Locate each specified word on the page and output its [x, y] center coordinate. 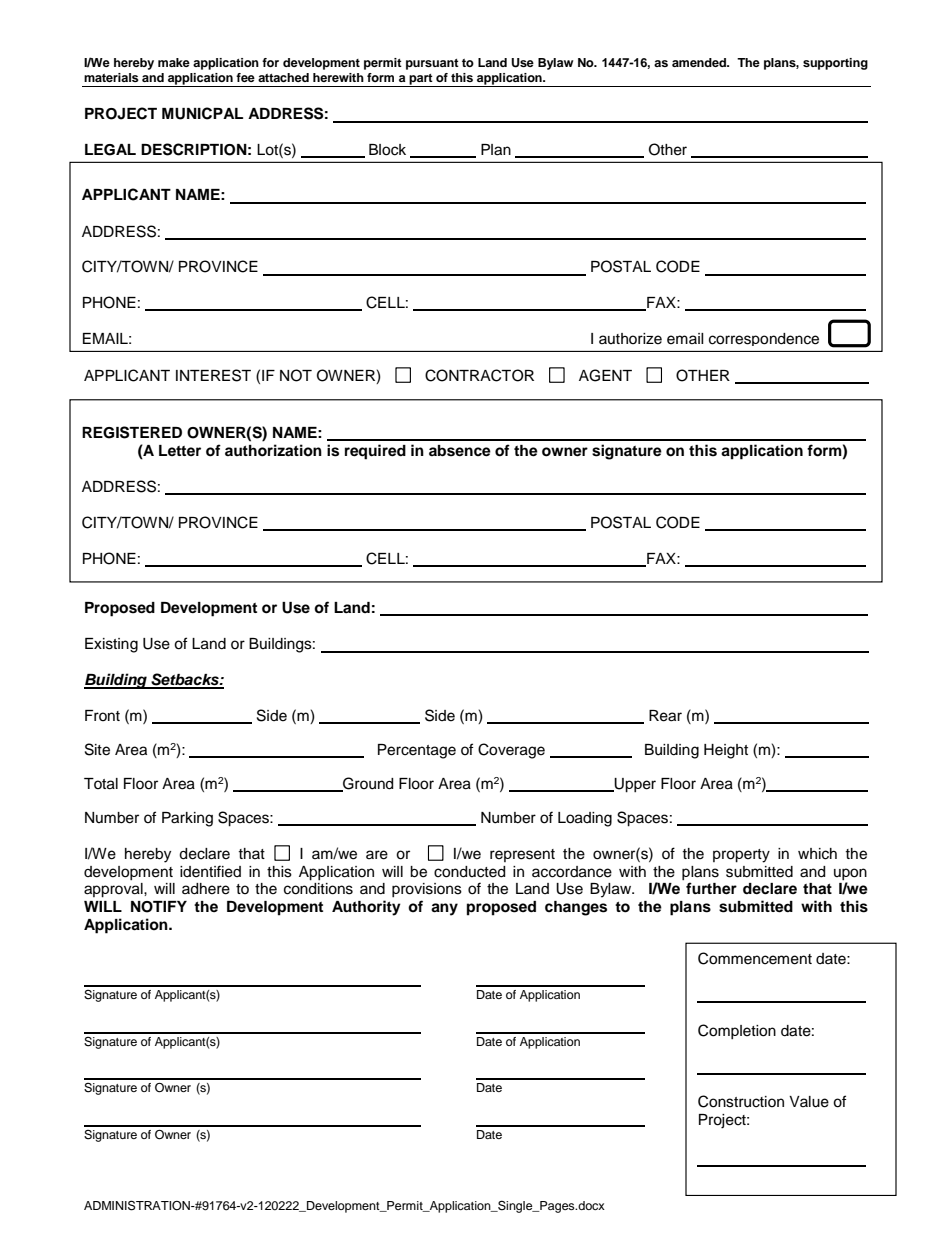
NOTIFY [159, 907]
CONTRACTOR [479, 375]
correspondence [764, 339]
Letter [180, 450]
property [741, 856]
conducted [469, 872]
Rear [665, 716]
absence [460, 451]
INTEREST [213, 375]
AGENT [605, 375]
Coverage [511, 751]
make [174, 62]
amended [700, 62]
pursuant [432, 64]
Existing [111, 645]
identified [210, 871]
